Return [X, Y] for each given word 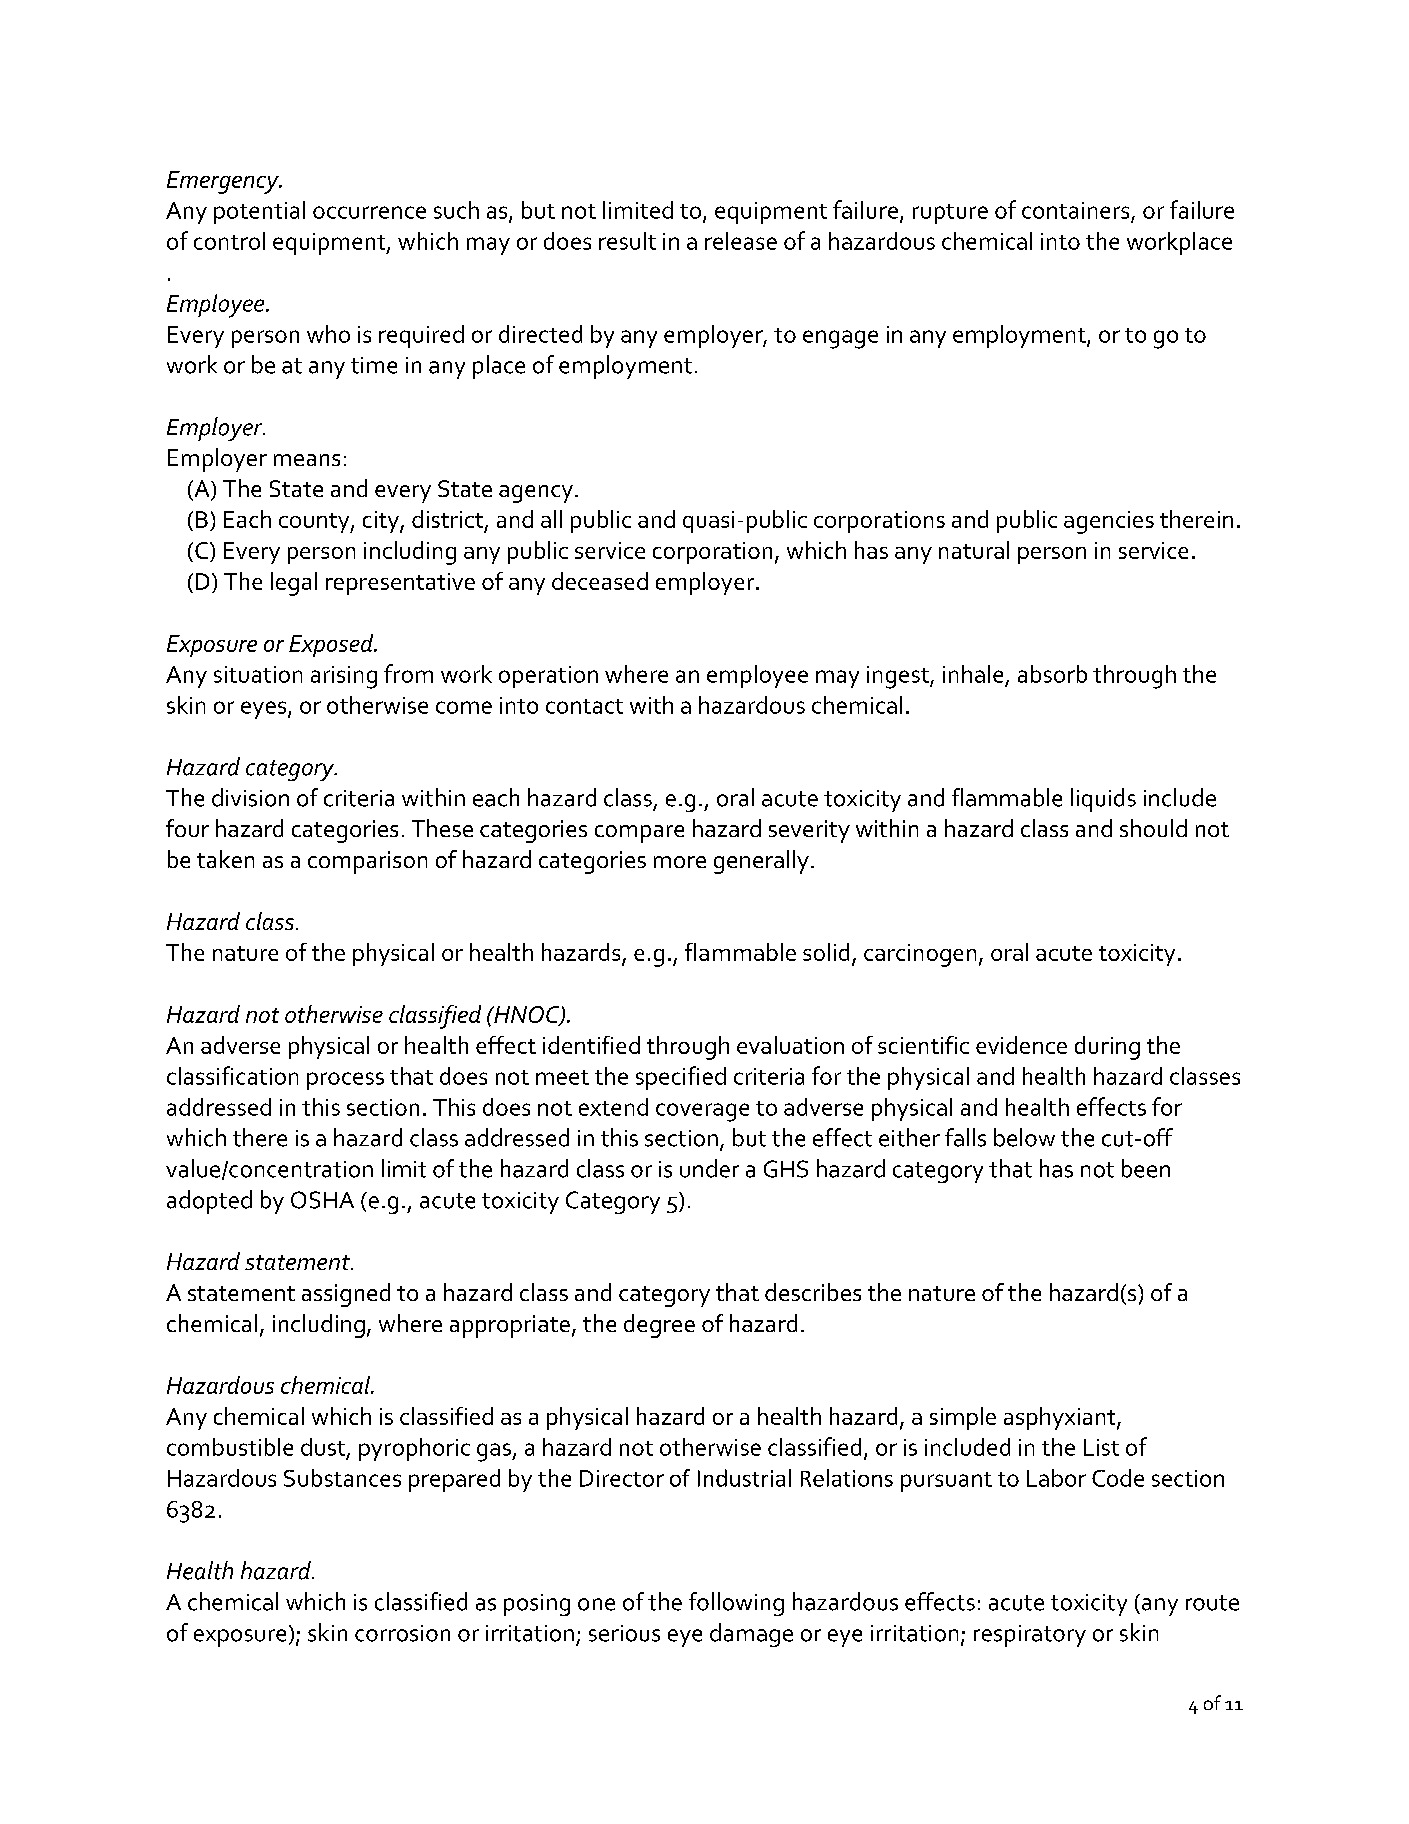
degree [659, 1326]
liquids [1103, 800]
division [250, 797]
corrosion [402, 1633]
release [741, 241]
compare [639, 834]
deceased [600, 581]
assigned [346, 1295]
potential [259, 212]
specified [681, 1078]
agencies [1109, 522]
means [307, 460]
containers [1075, 210]
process [345, 1081]
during [1107, 1048]
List [1101, 1447]
